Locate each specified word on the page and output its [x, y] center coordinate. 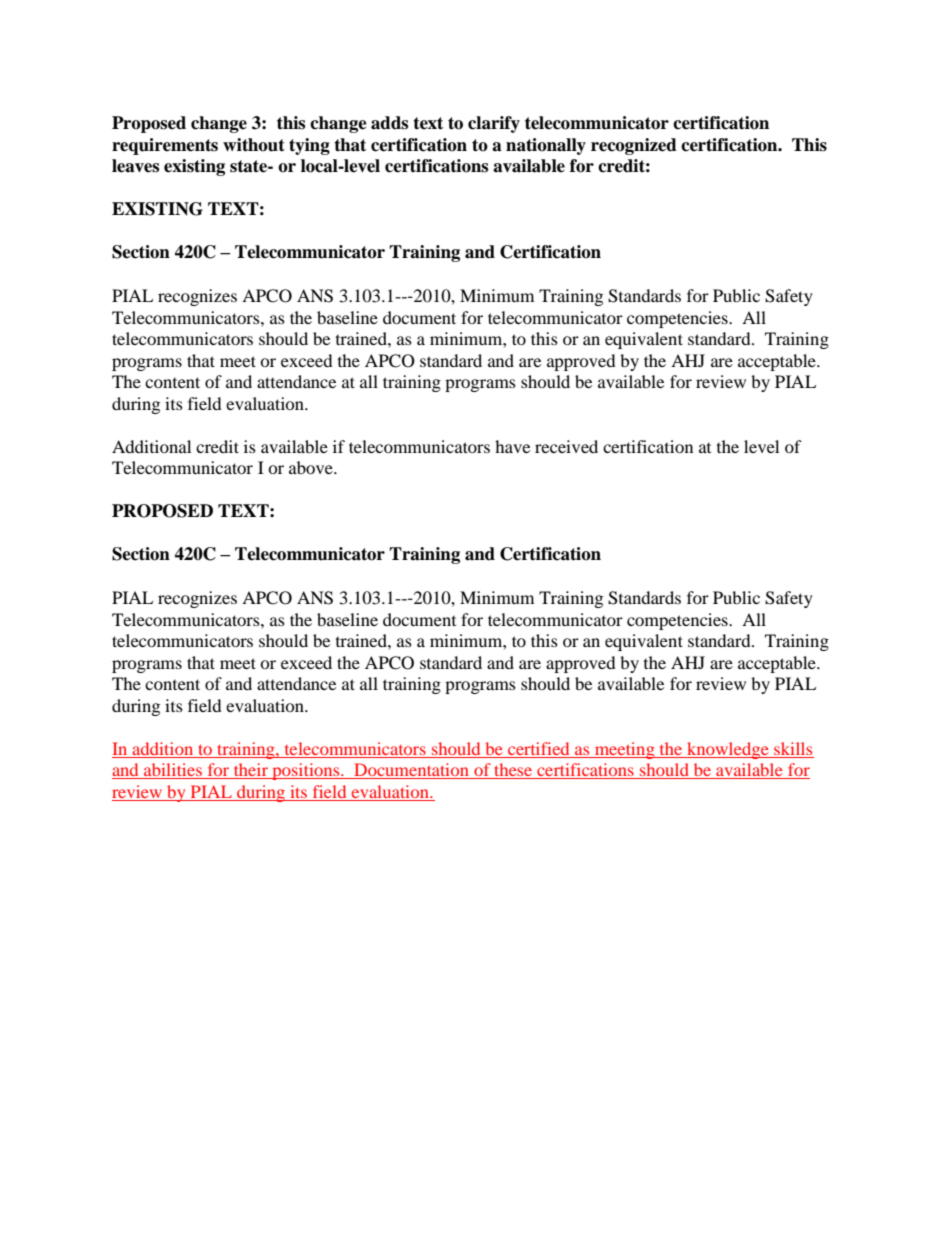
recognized [634, 146]
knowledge [728, 750]
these [513, 771]
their [251, 771]
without [254, 145]
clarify [494, 124]
